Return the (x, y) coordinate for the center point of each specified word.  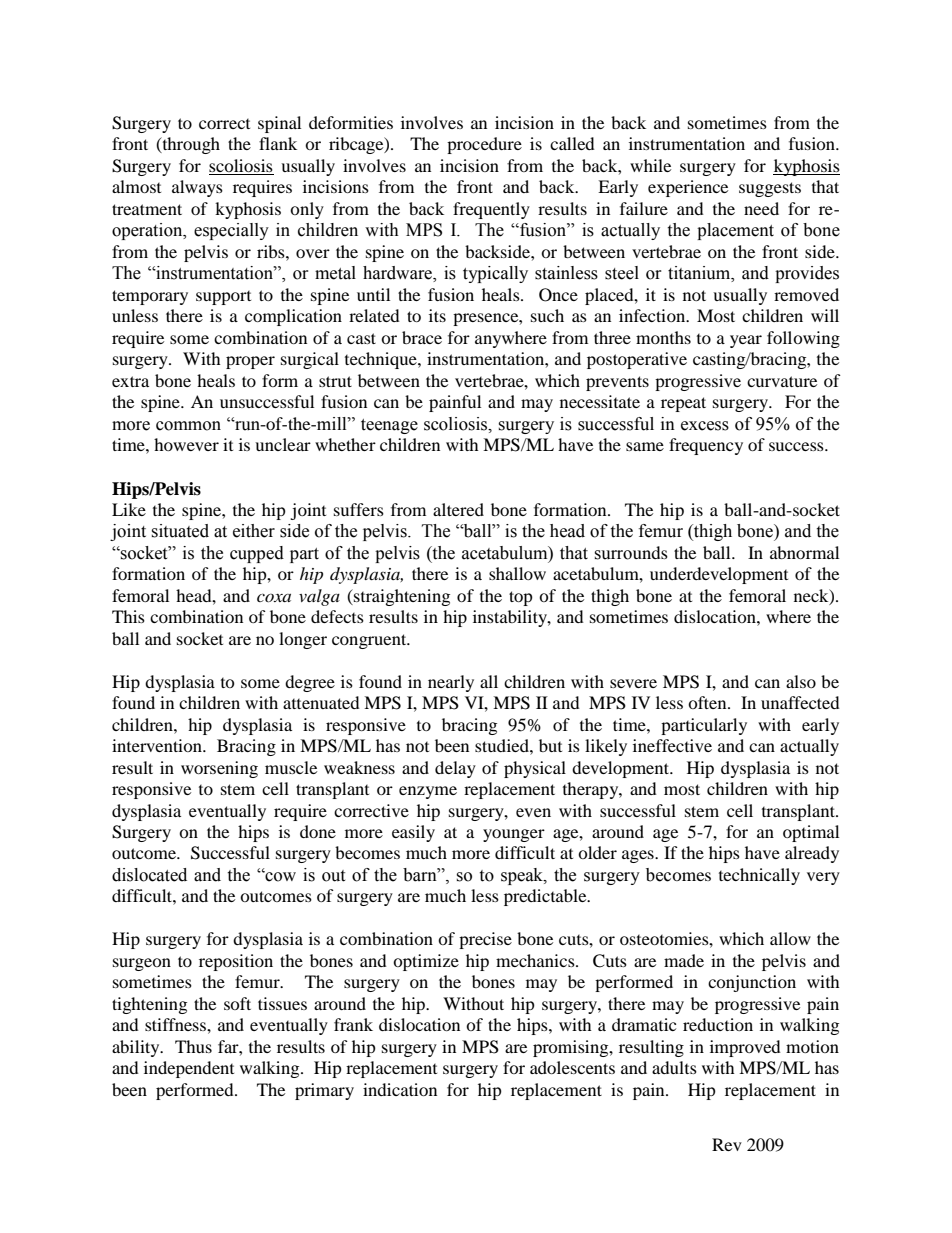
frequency (706, 446)
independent (189, 1069)
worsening (219, 769)
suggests (770, 189)
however (186, 444)
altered (458, 509)
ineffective (672, 745)
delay (455, 769)
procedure (484, 145)
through (190, 145)
